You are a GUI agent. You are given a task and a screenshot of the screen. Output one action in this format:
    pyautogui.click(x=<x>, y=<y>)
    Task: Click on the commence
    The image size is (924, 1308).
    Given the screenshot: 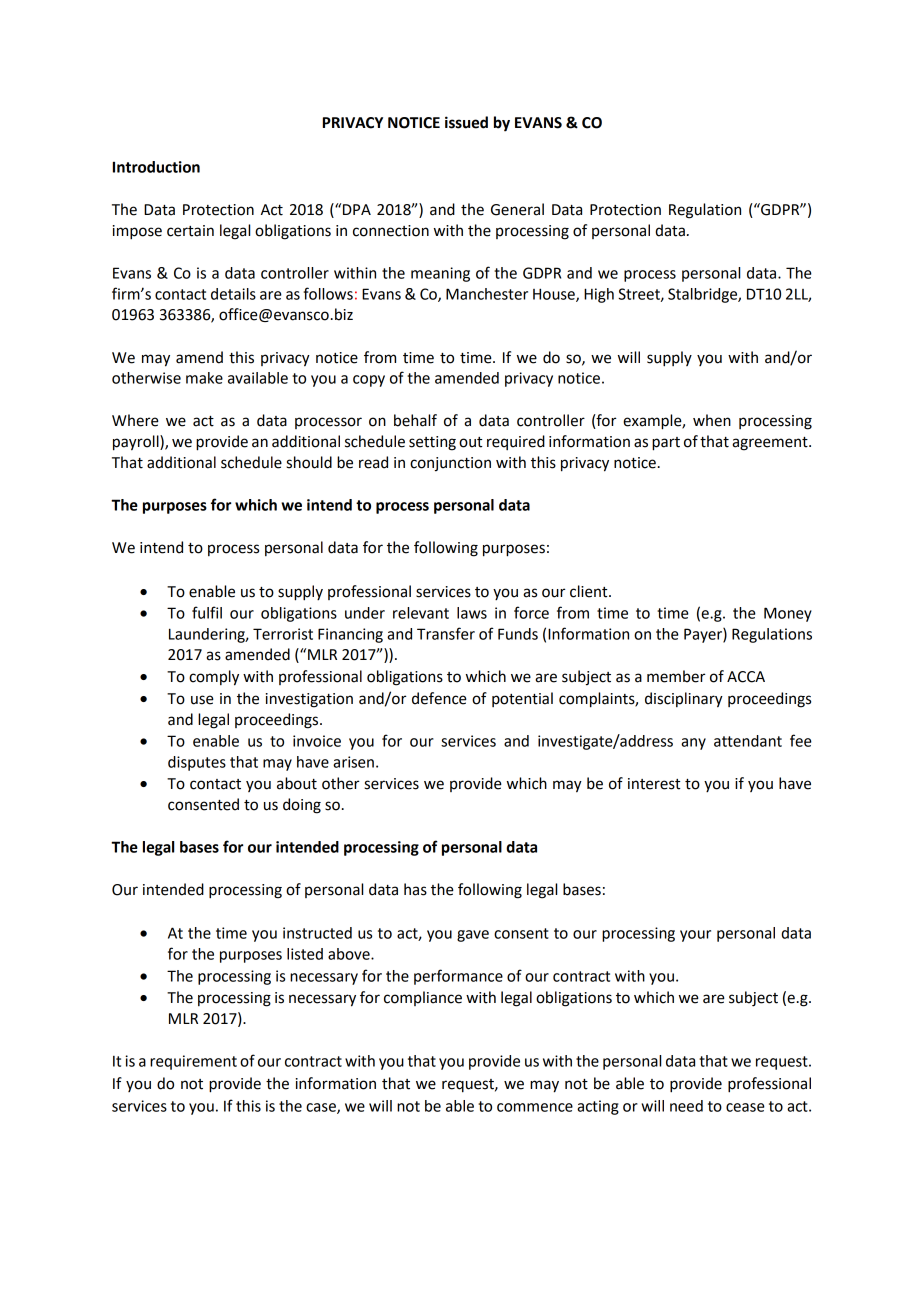 What is the action you would take?
    pyautogui.click(x=535, y=1107)
